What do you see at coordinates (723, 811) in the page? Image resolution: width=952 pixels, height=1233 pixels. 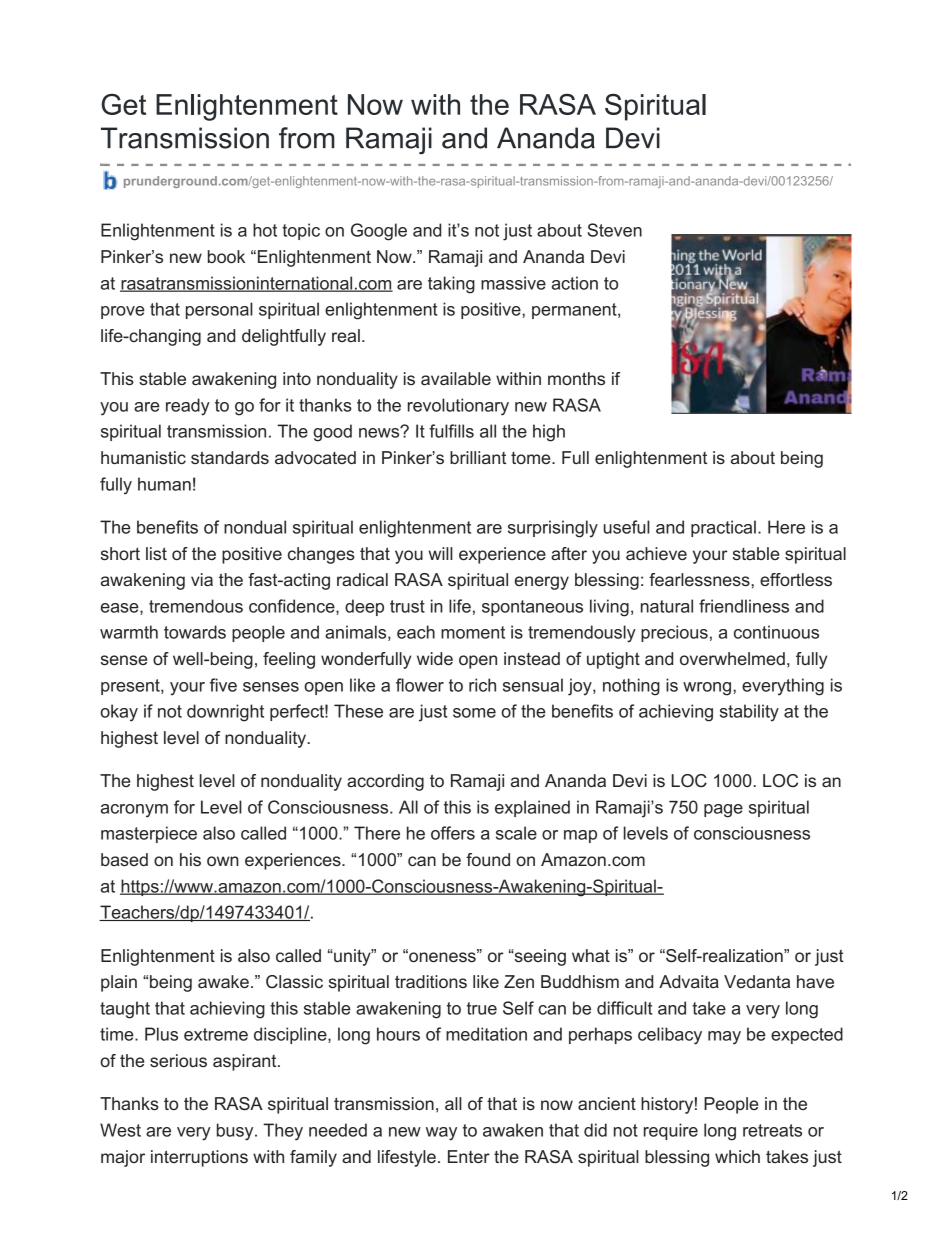 I see `page` at bounding box center [723, 811].
